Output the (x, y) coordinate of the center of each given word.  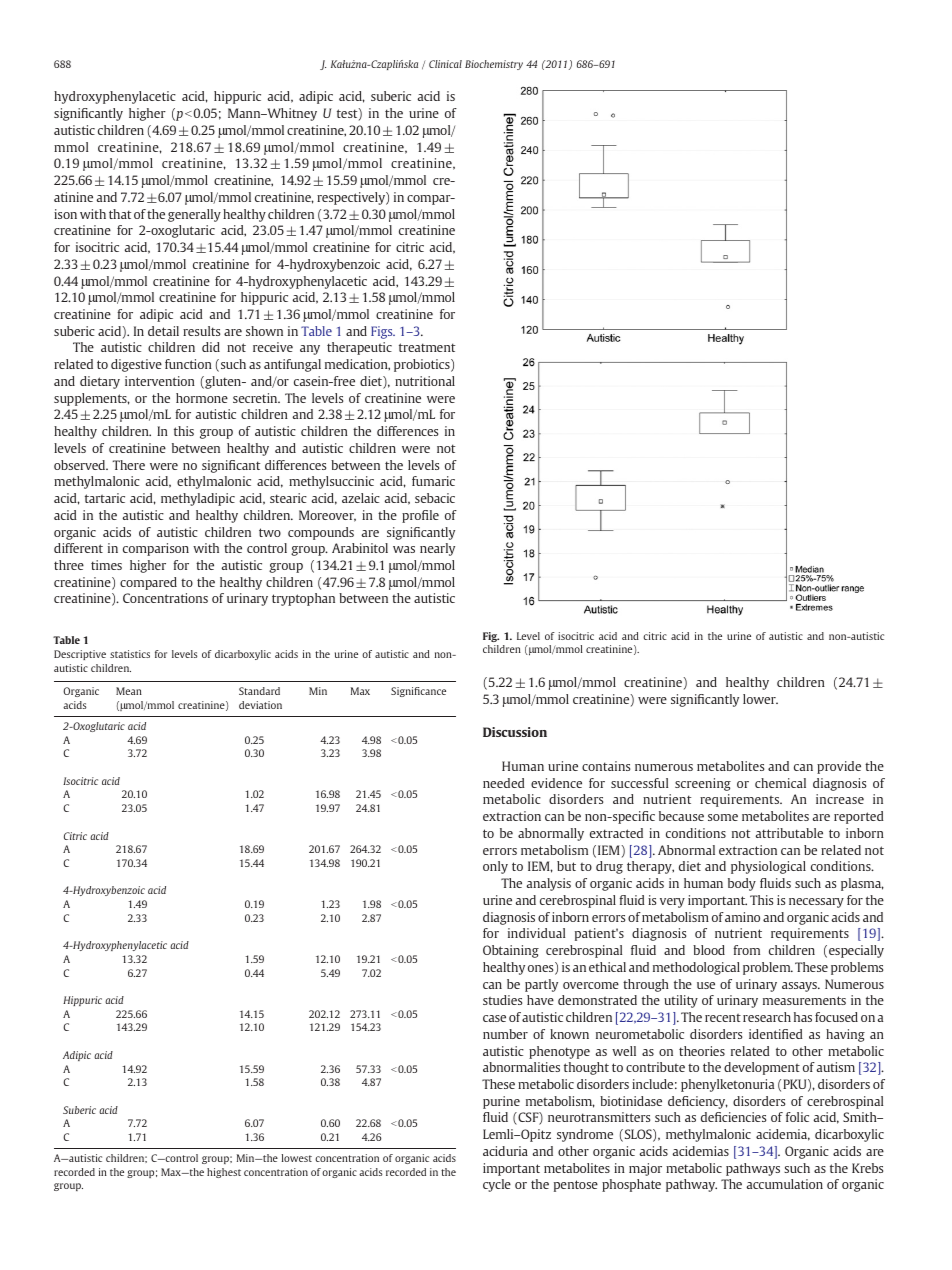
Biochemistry (494, 65)
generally (194, 215)
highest (224, 1173)
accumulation (785, 1184)
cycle (497, 1185)
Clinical (445, 64)
